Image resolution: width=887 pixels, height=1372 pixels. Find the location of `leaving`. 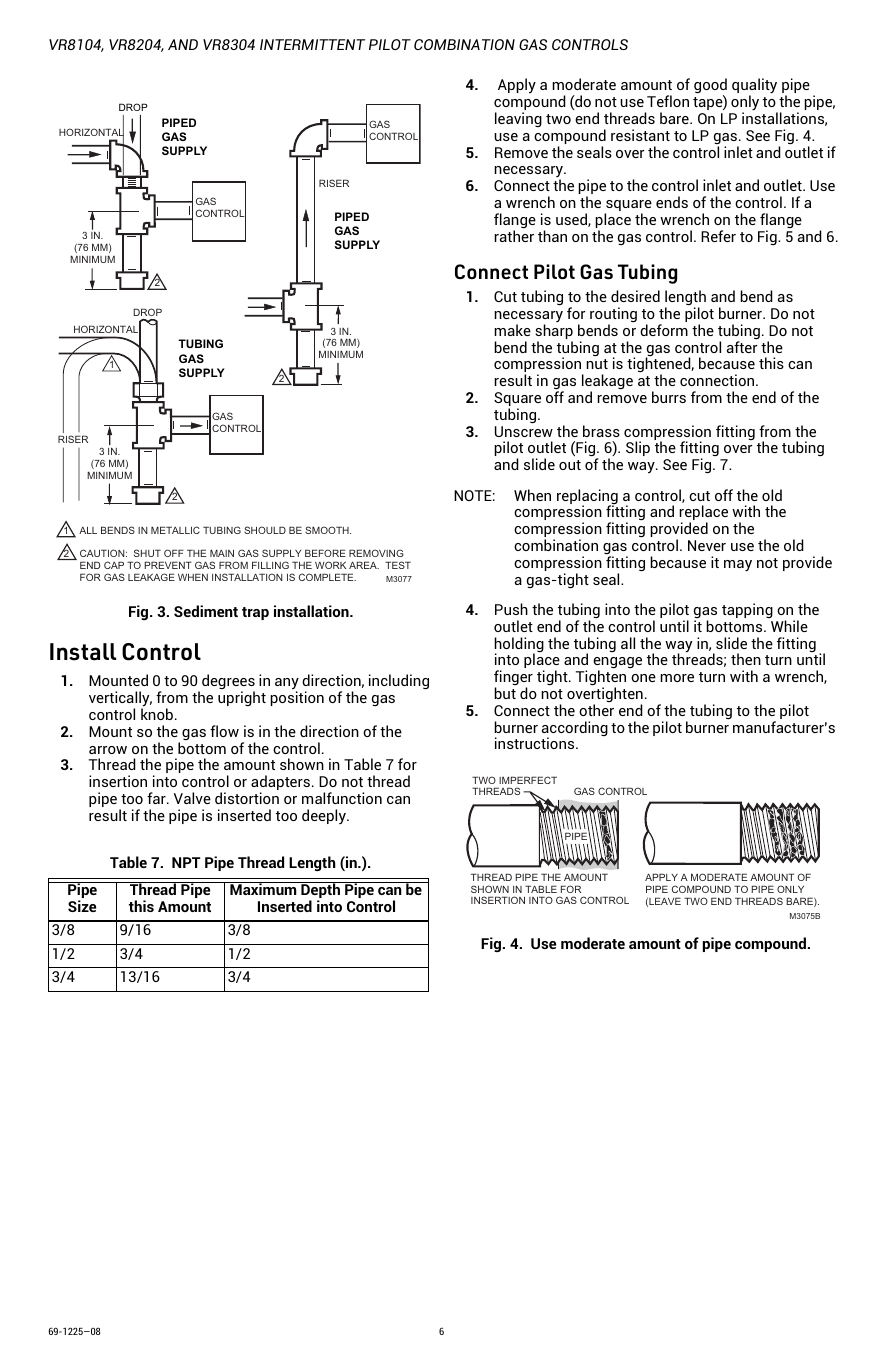

leaving is located at coordinates (518, 119).
